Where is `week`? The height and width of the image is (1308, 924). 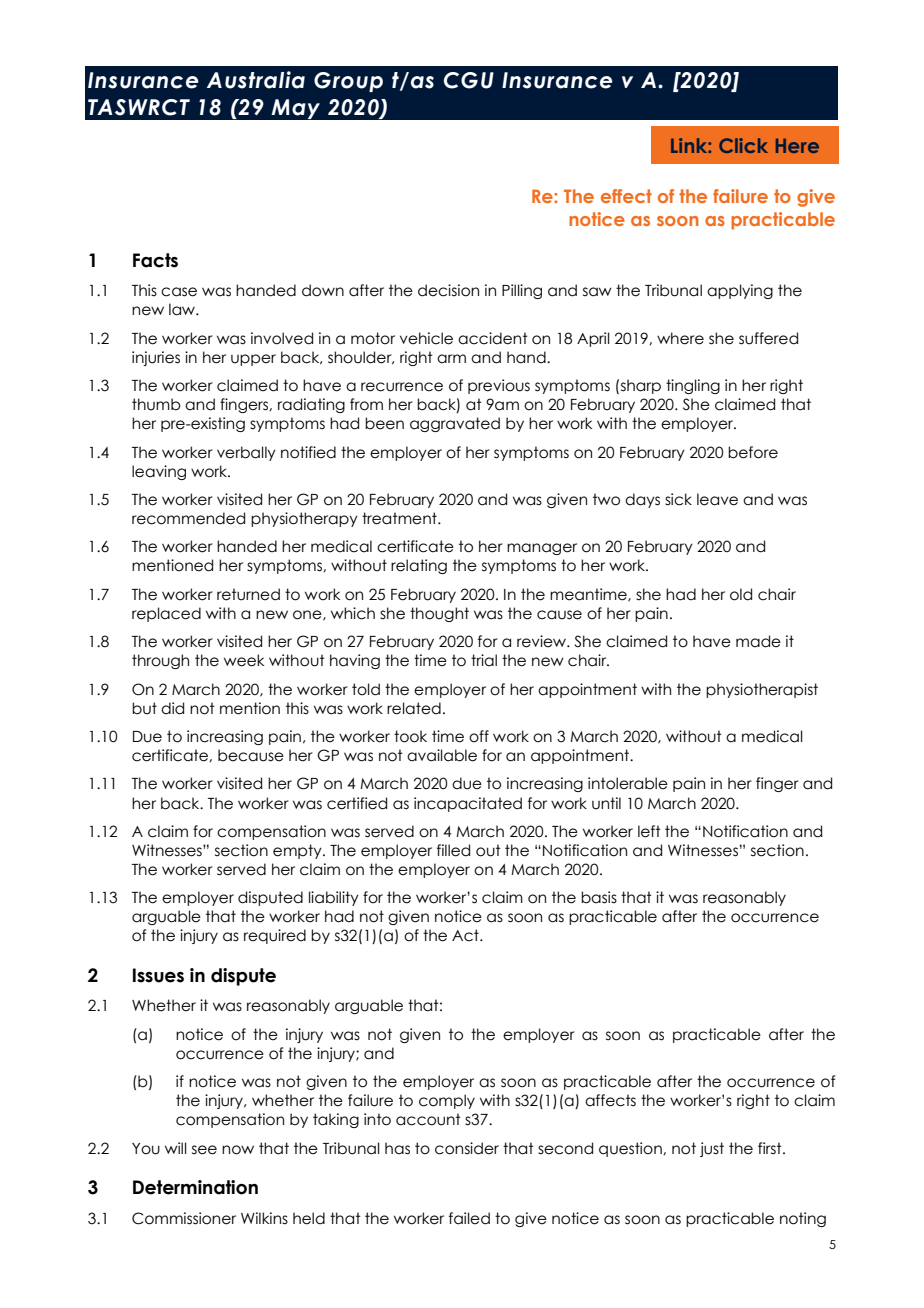
week is located at coordinates (244, 660).
